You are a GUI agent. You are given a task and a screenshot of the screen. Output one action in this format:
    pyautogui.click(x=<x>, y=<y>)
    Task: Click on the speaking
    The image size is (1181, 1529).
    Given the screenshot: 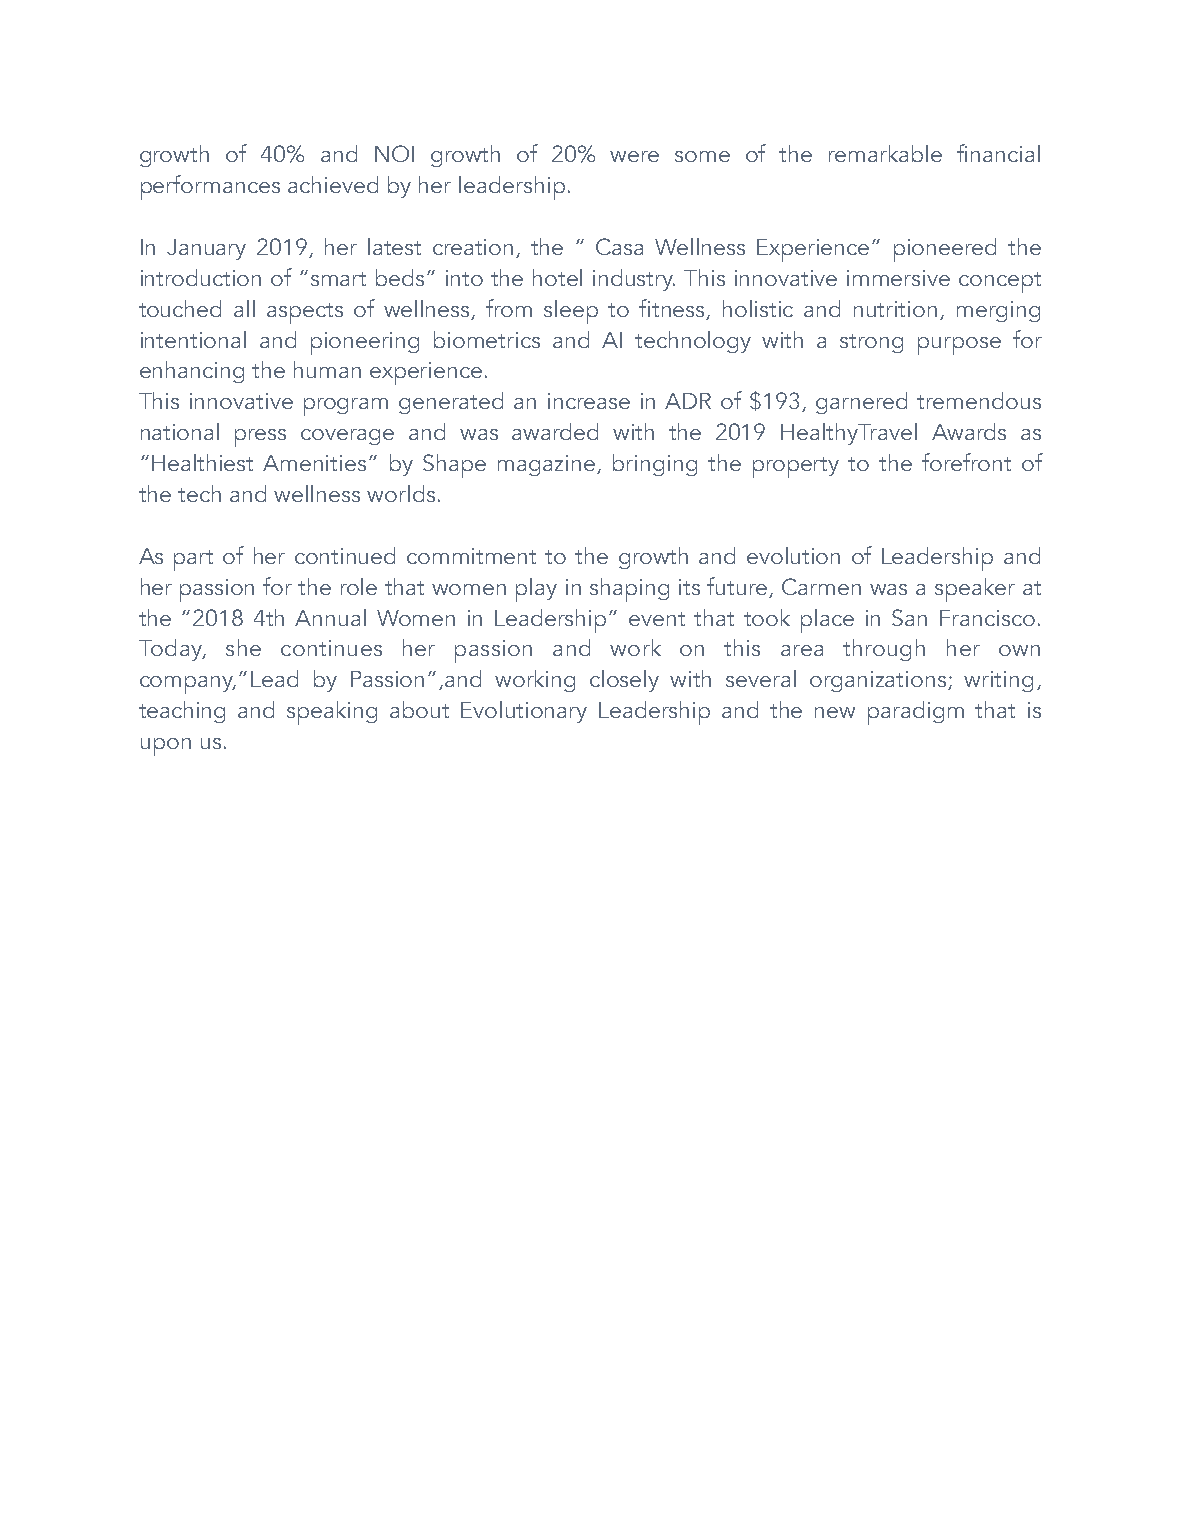 What is the action you would take?
    pyautogui.click(x=332, y=713)
